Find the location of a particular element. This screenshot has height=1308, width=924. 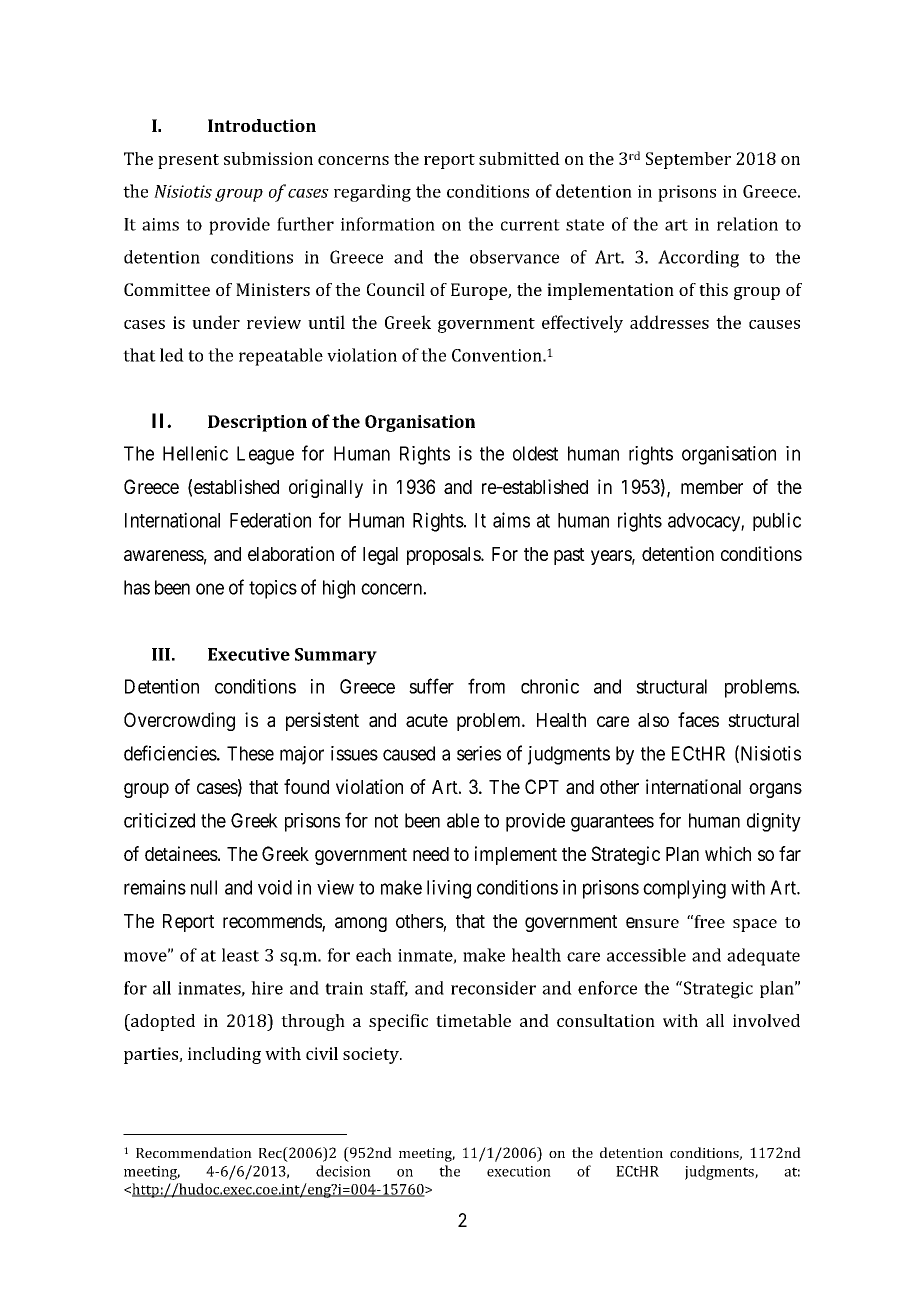

member is located at coordinates (712, 487).
